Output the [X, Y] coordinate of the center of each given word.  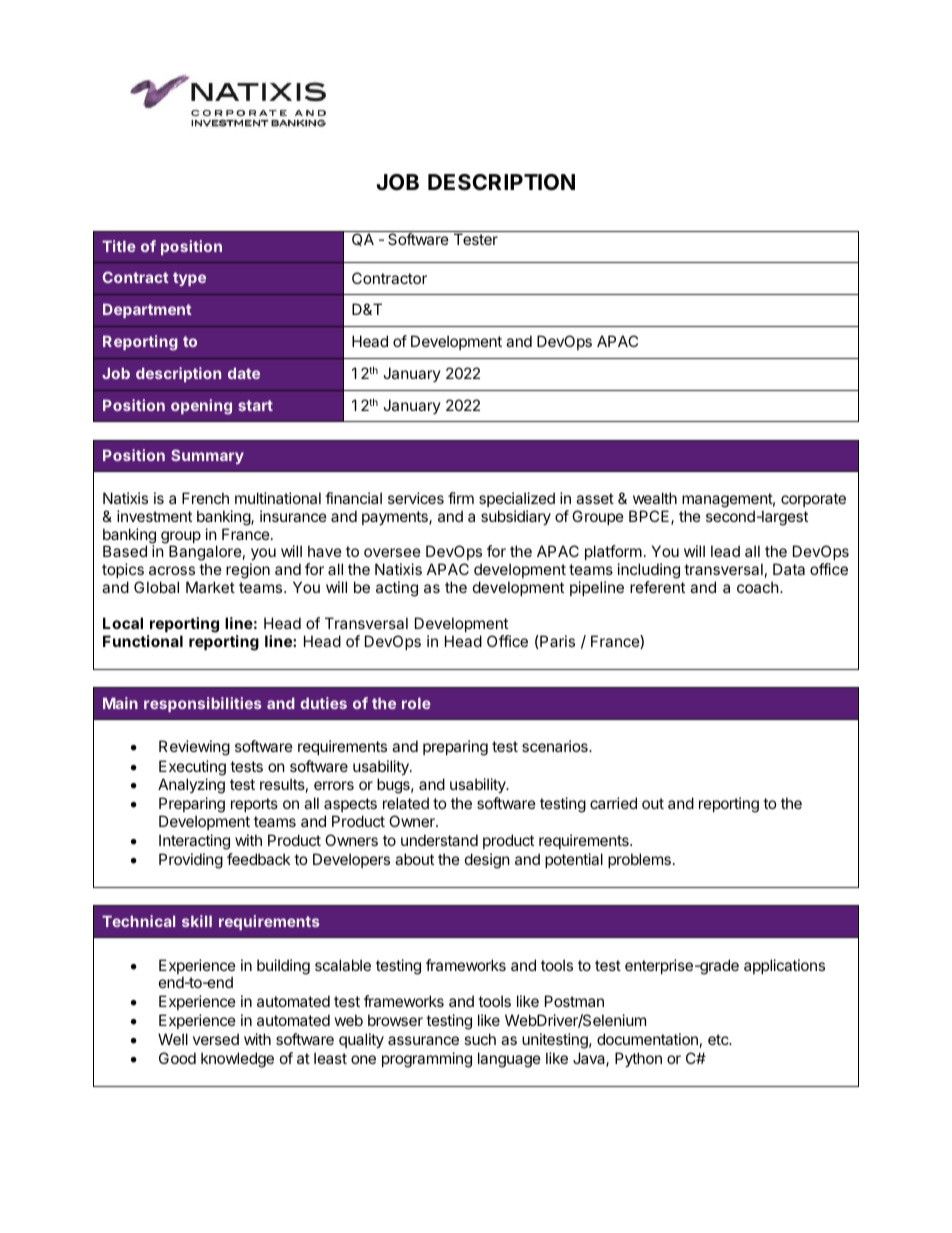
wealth [655, 498]
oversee [392, 552]
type [189, 279]
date [244, 373]
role [416, 703]
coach [758, 587]
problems [639, 860]
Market [210, 587]
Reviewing [194, 748]
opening [201, 407]
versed [216, 1039]
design [487, 861]
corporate [813, 500]
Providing [191, 861]
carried [613, 803]
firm [461, 498]
